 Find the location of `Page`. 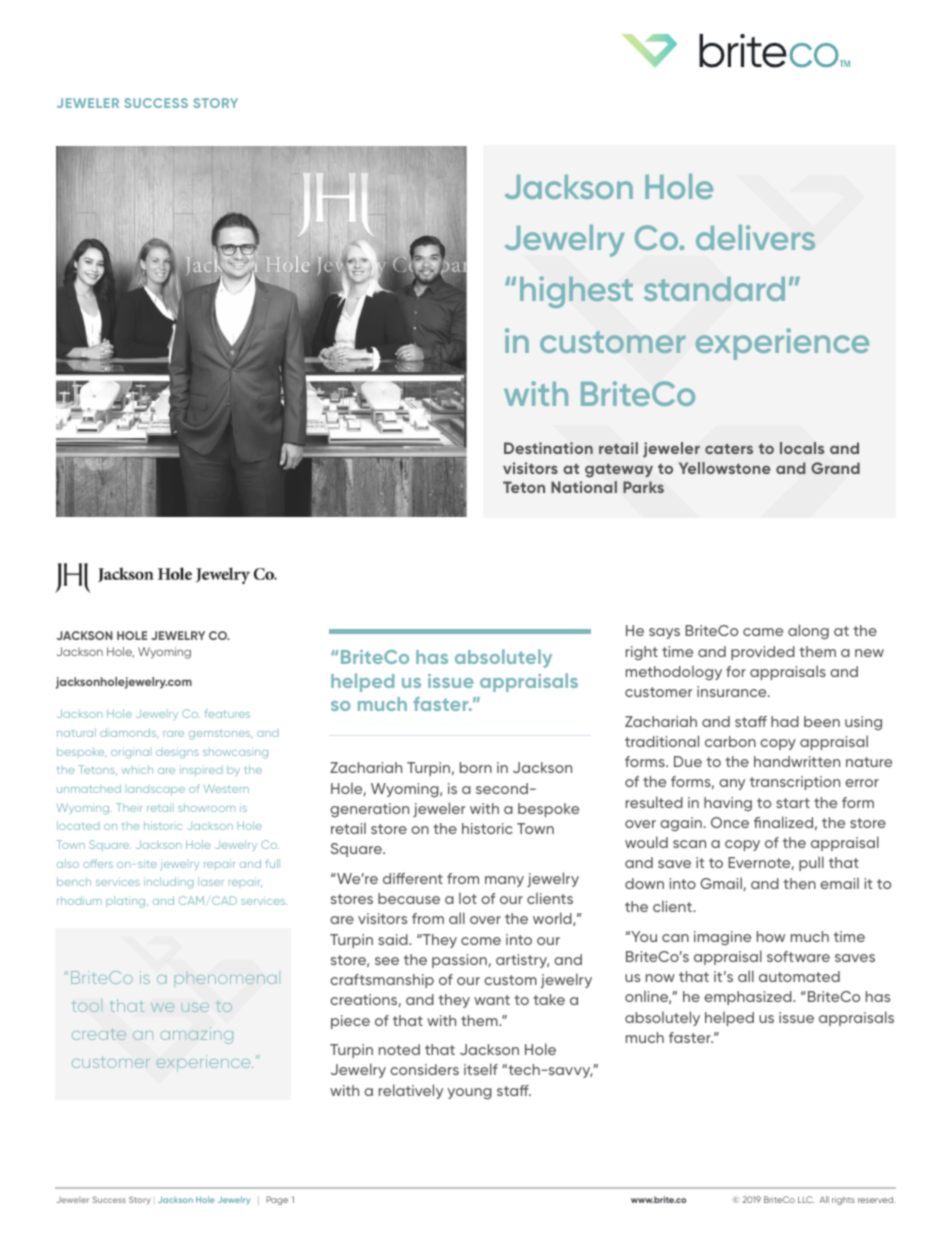

Page is located at coordinates (277, 1200).
